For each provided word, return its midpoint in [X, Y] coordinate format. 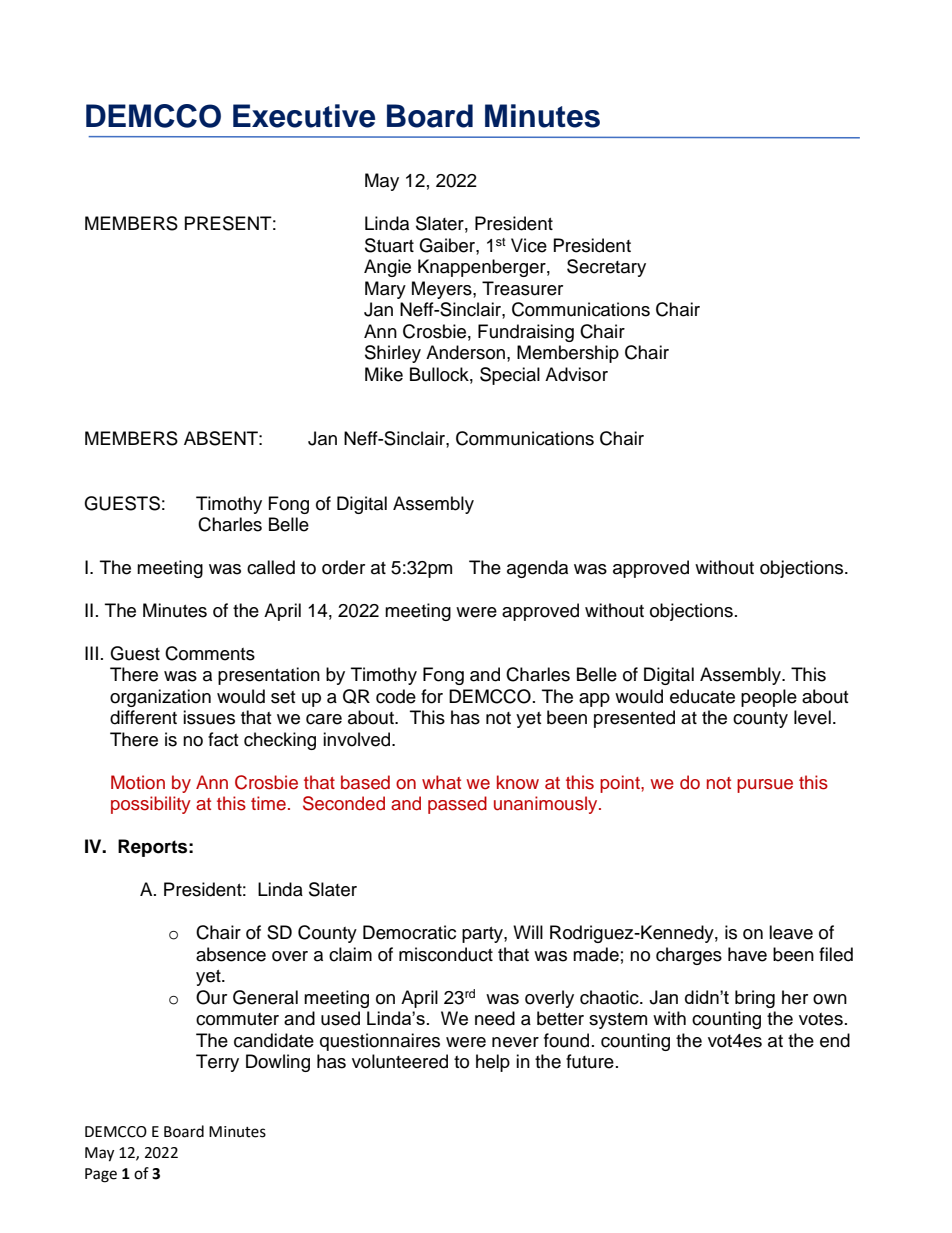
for [432, 696]
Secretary [606, 268]
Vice [529, 245]
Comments [210, 653]
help [493, 1063]
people [769, 698]
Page [101, 1175]
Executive [304, 116]
